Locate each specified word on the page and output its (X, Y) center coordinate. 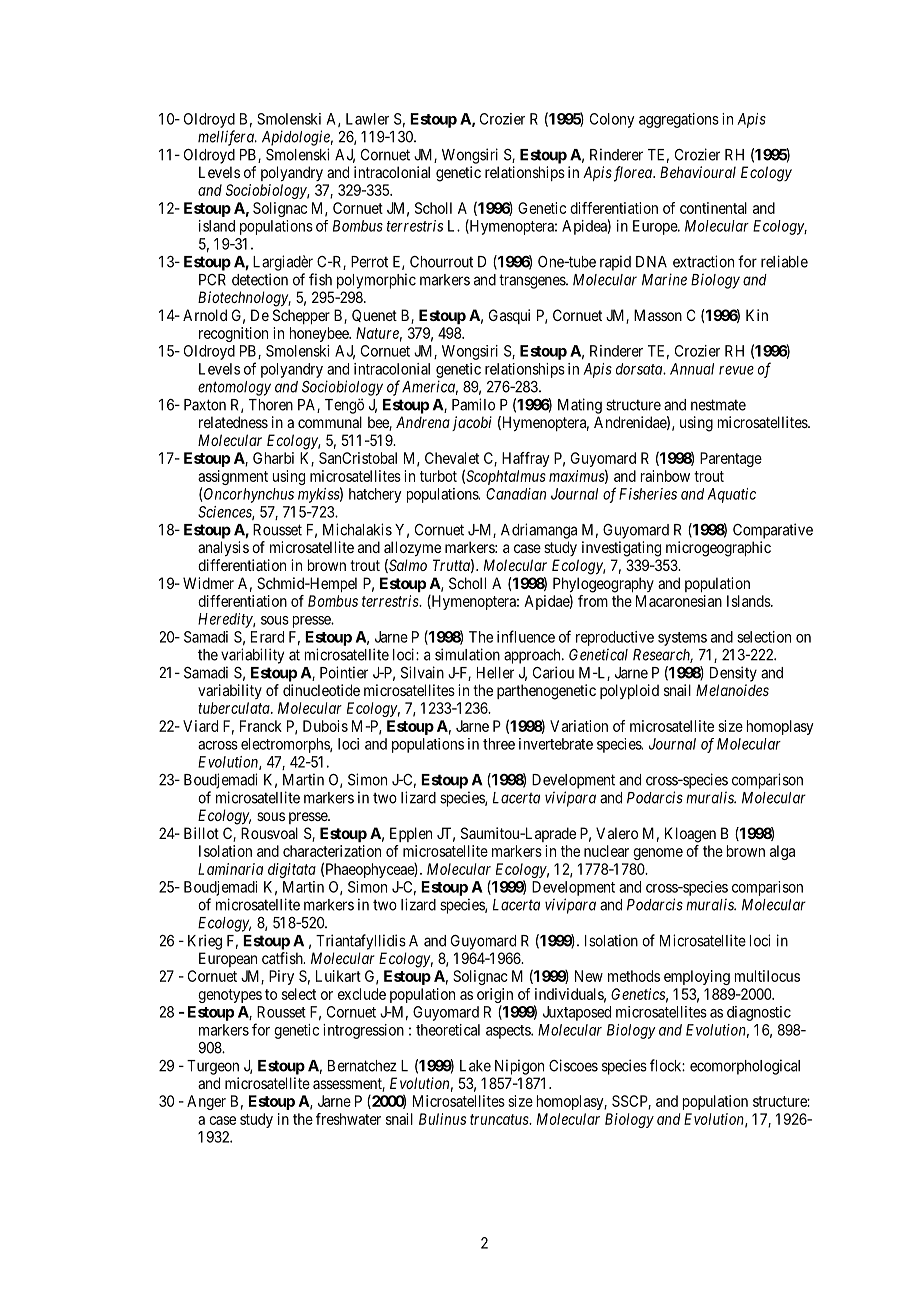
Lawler (367, 119)
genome (658, 854)
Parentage (731, 459)
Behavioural (698, 172)
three (499, 744)
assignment (233, 479)
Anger (206, 1102)
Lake (475, 1066)
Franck (261, 726)
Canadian (516, 494)
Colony (612, 120)
